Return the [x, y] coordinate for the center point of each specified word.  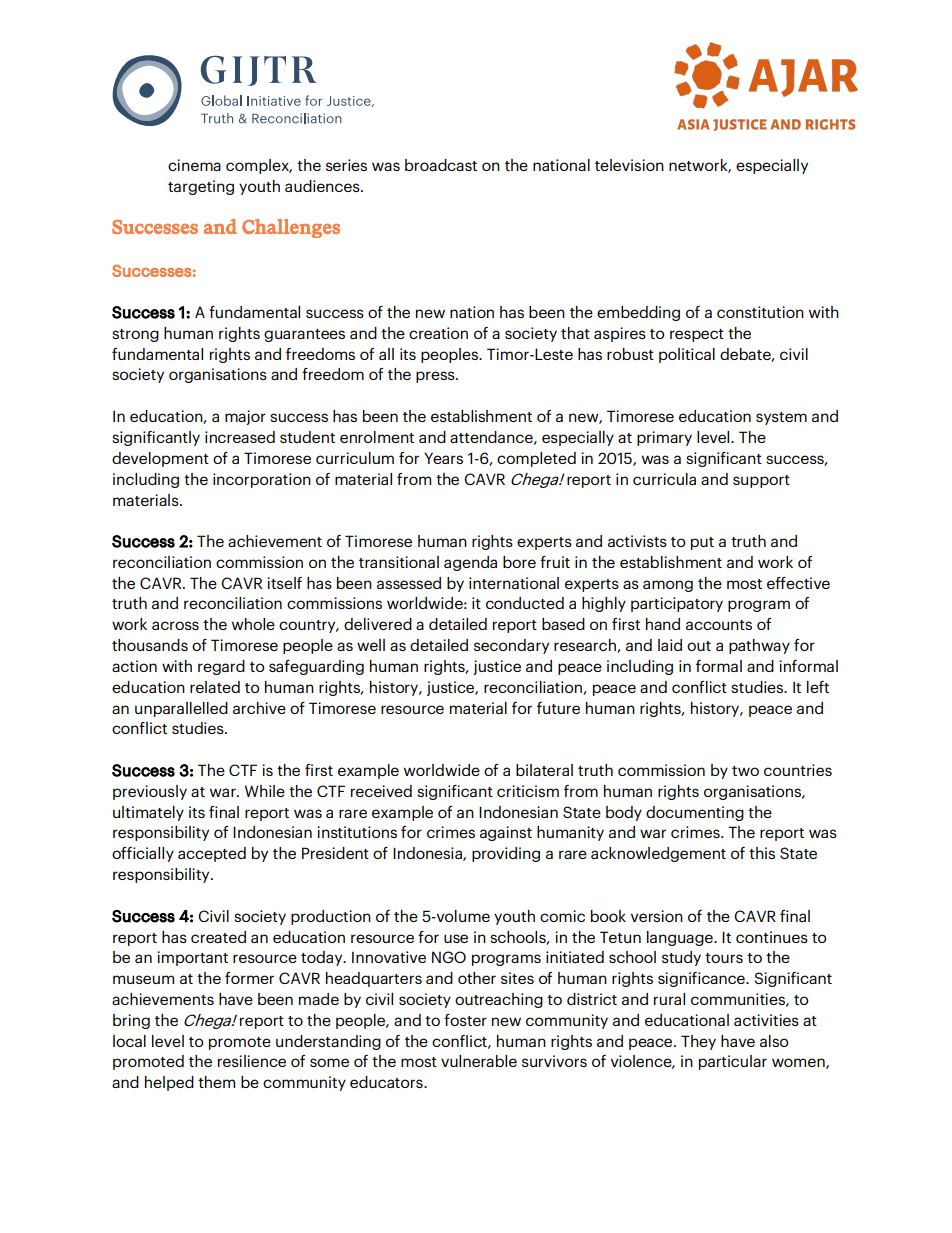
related [215, 687]
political [687, 355]
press [436, 377]
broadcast [441, 165]
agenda [470, 563]
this [762, 853]
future [558, 708]
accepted [212, 854]
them [216, 1082]
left [818, 687]
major [245, 417]
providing [506, 854]
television [629, 165]
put [702, 543]
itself [284, 583]
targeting [201, 187]
